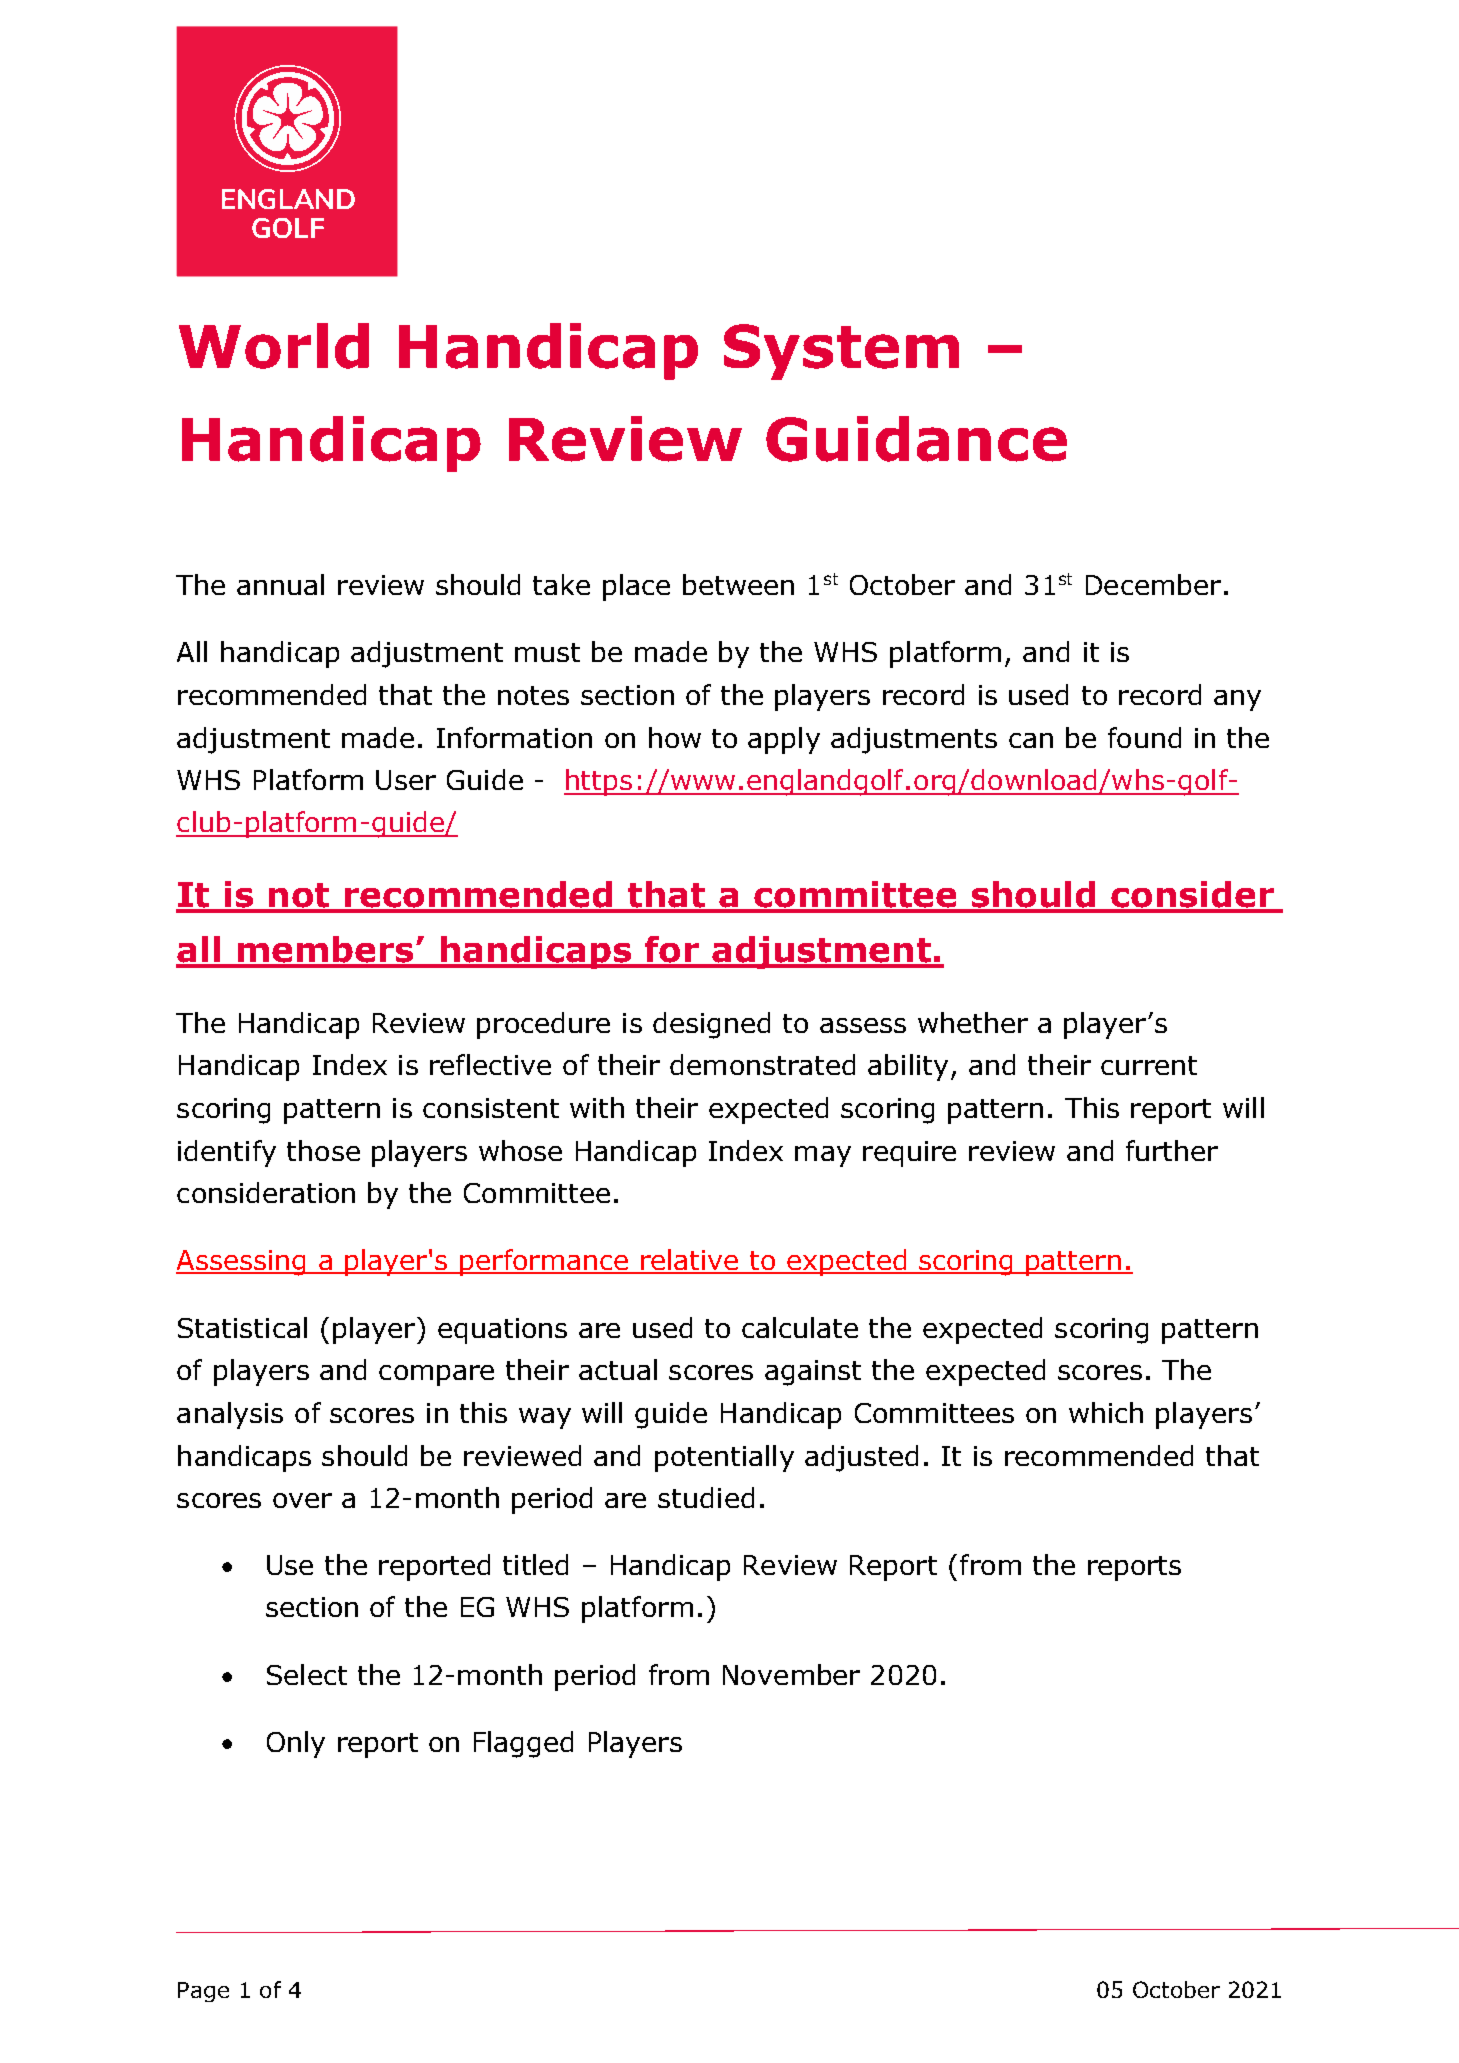 The width and height of the screenshot is (1459, 2063). I want to click on those, so click(323, 1150).
